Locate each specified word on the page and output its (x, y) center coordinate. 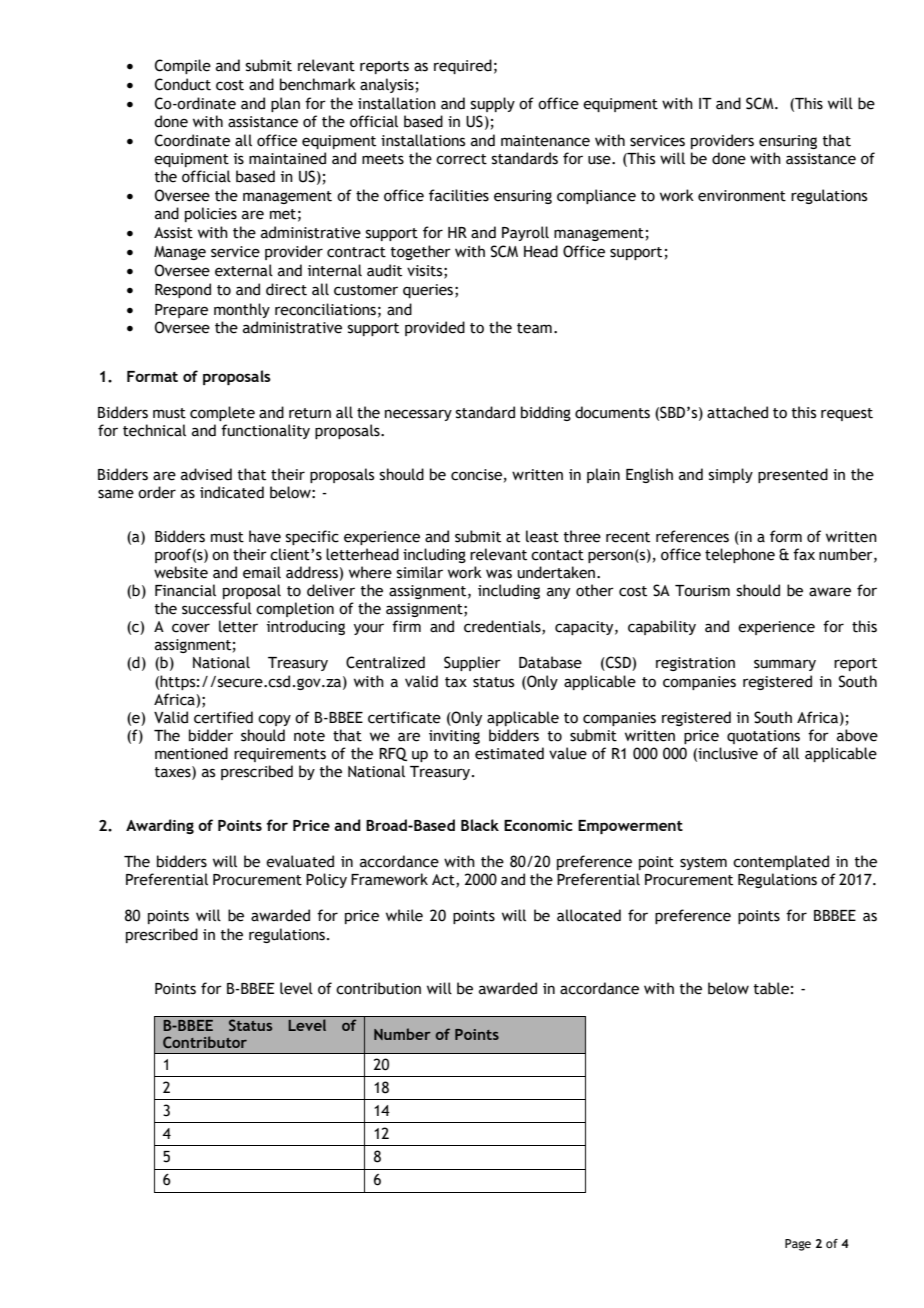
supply (493, 104)
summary (785, 665)
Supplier (472, 663)
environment (742, 196)
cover (191, 628)
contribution (378, 988)
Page (798, 1245)
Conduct (183, 84)
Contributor (205, 1042)
